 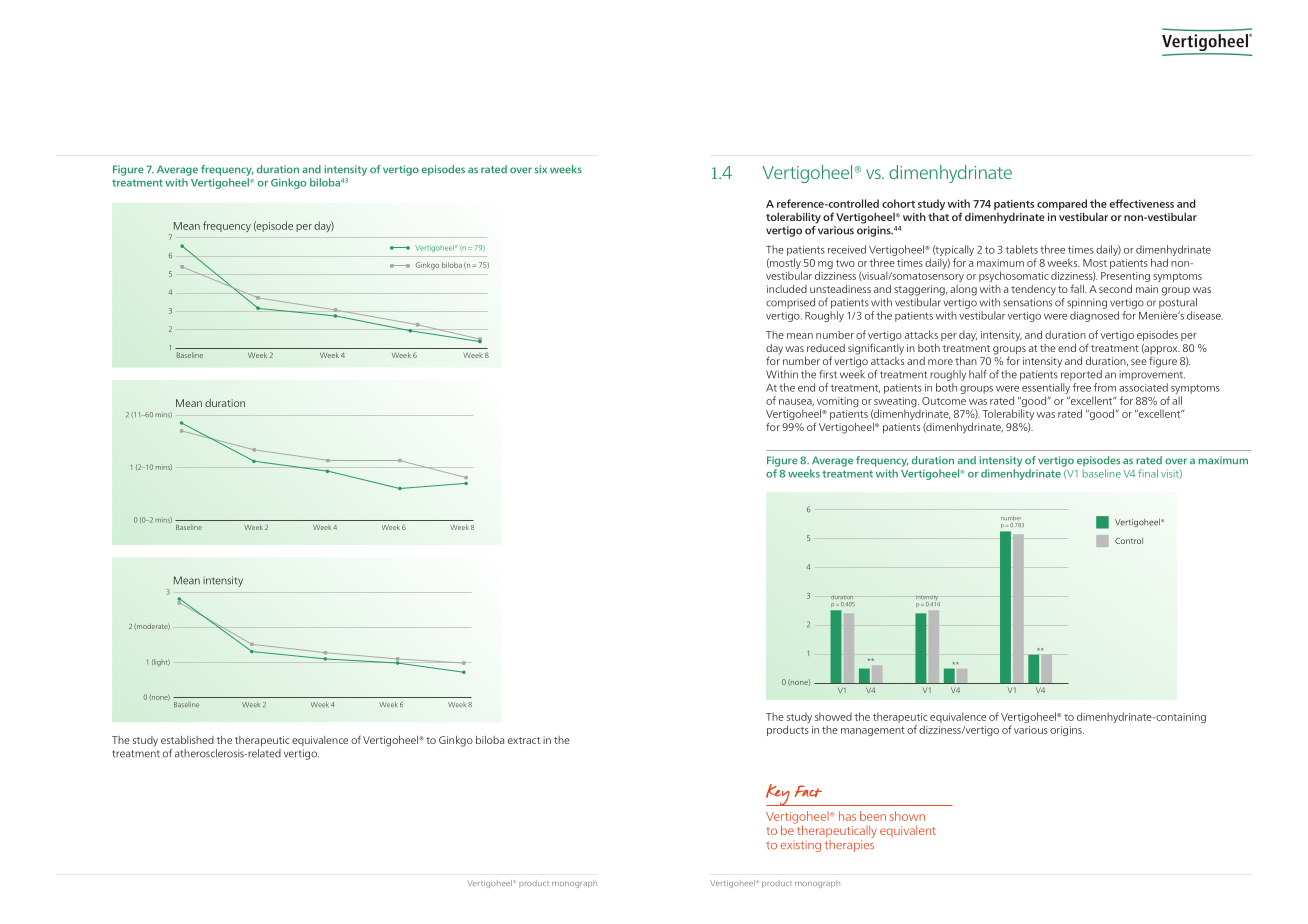 I want to click on compared, so click(x=1062, y=206).
